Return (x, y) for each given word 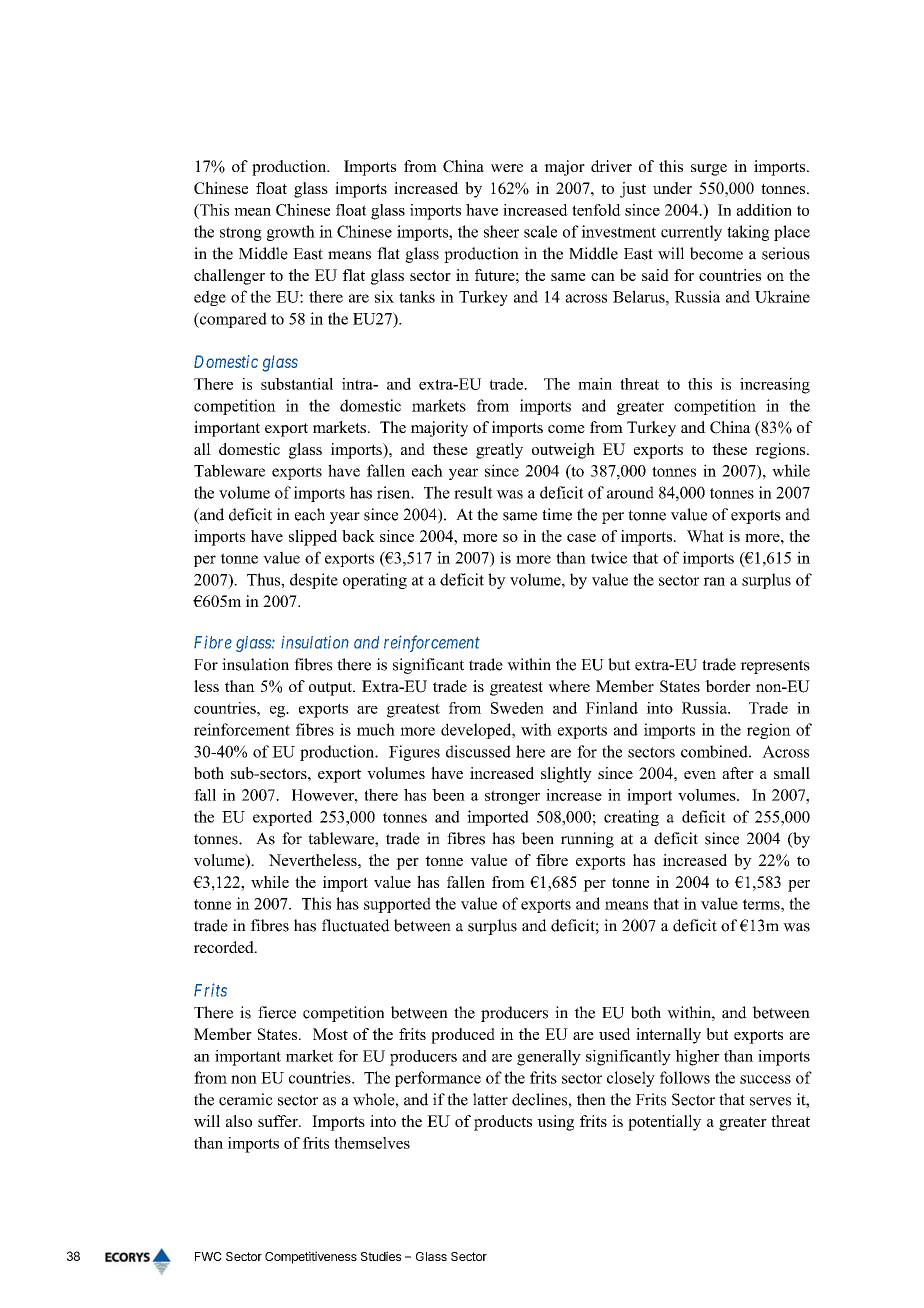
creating (631, 818)
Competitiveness (311, 1257)
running (587, 840)
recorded (225, 947)
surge (709, 170)
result (473, 492)
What (705, 536)
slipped (313, 538)
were (507, 168)
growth (291, 233)
